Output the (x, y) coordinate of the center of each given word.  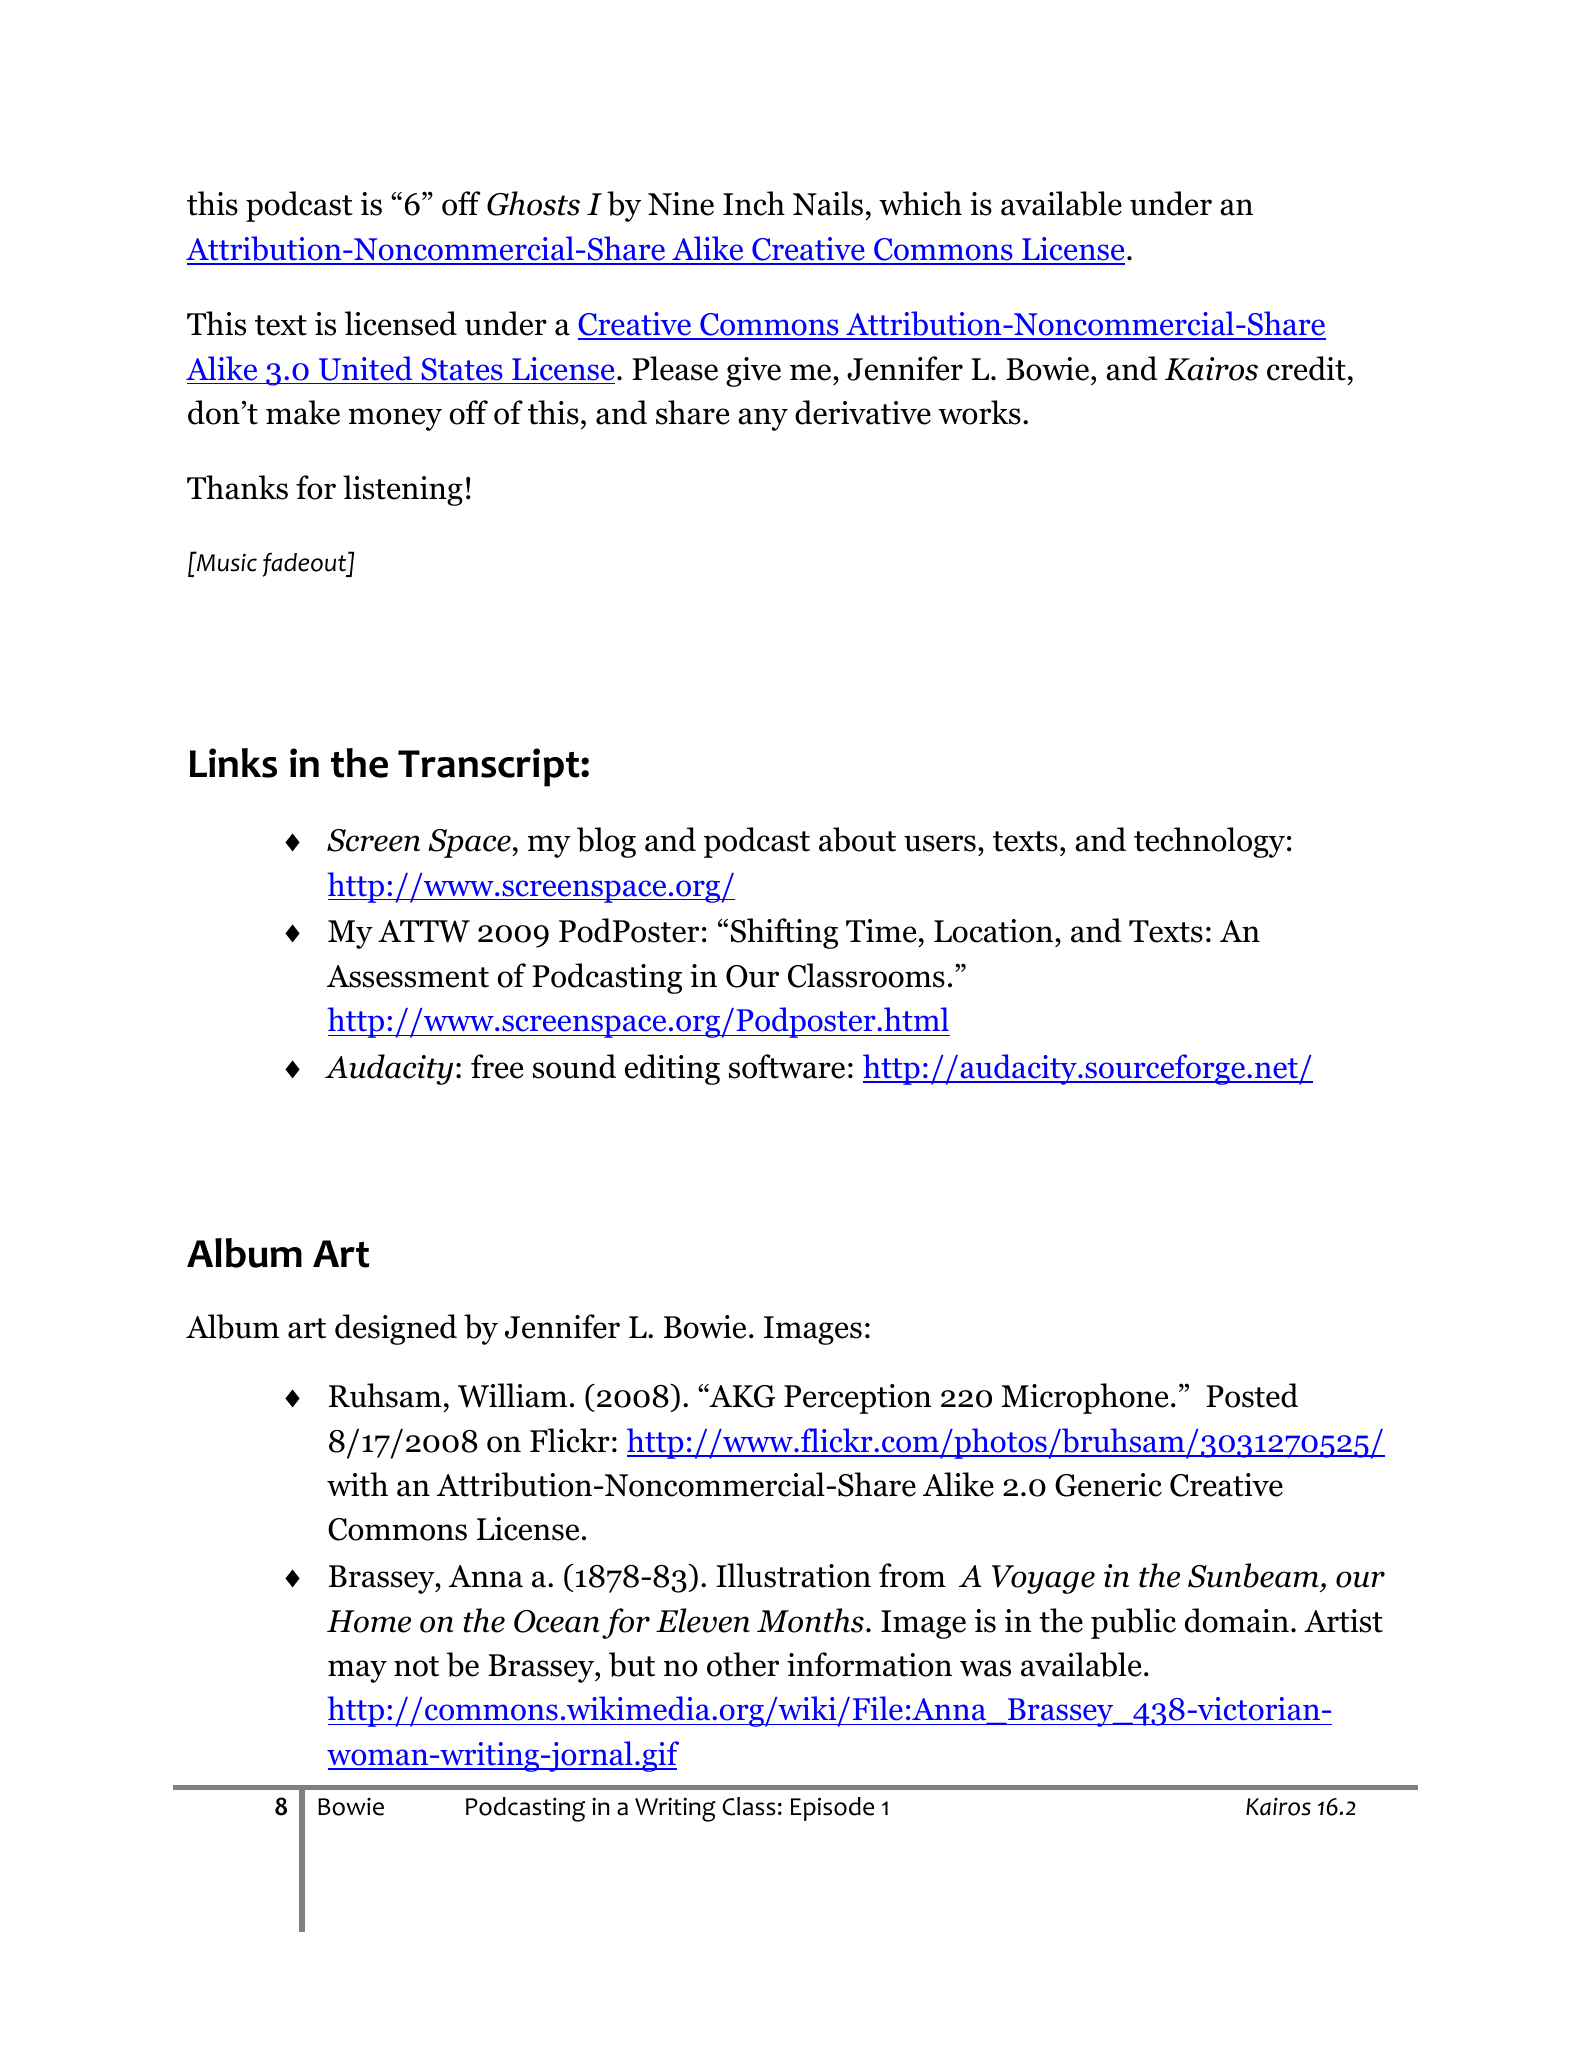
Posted (1252, 1395)
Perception (857, 1399)
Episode (832, 1809)
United (365, 368)
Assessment (408, 976)
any (763, 419)
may (357, 1671)
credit (1306, 368)
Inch (754, 203)
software (787, 1066)
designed (396, 1329)
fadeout (306, 564)
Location (993, 931)
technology (1209, 842)
